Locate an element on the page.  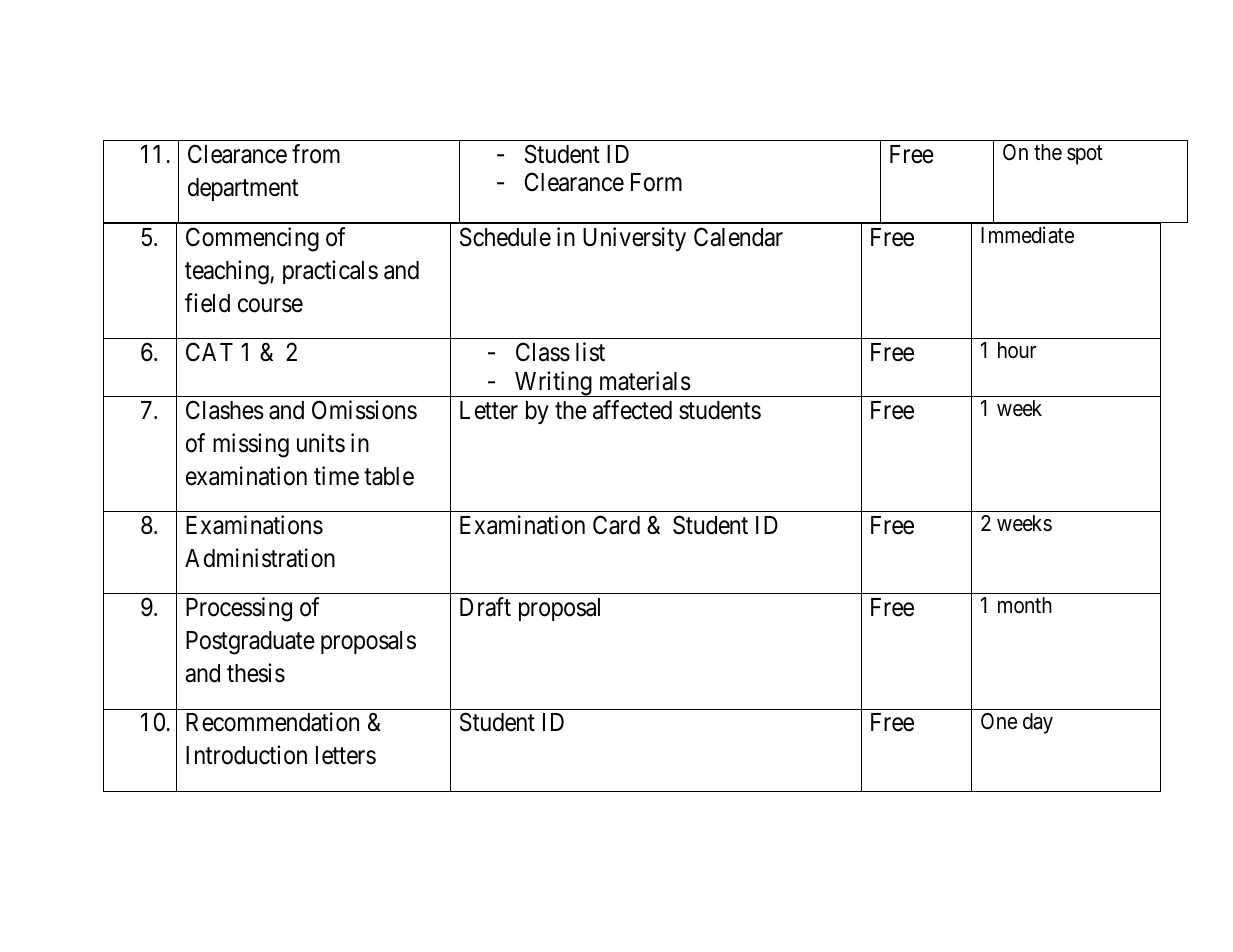
Recommendation is located at coordinates (272, 722).
